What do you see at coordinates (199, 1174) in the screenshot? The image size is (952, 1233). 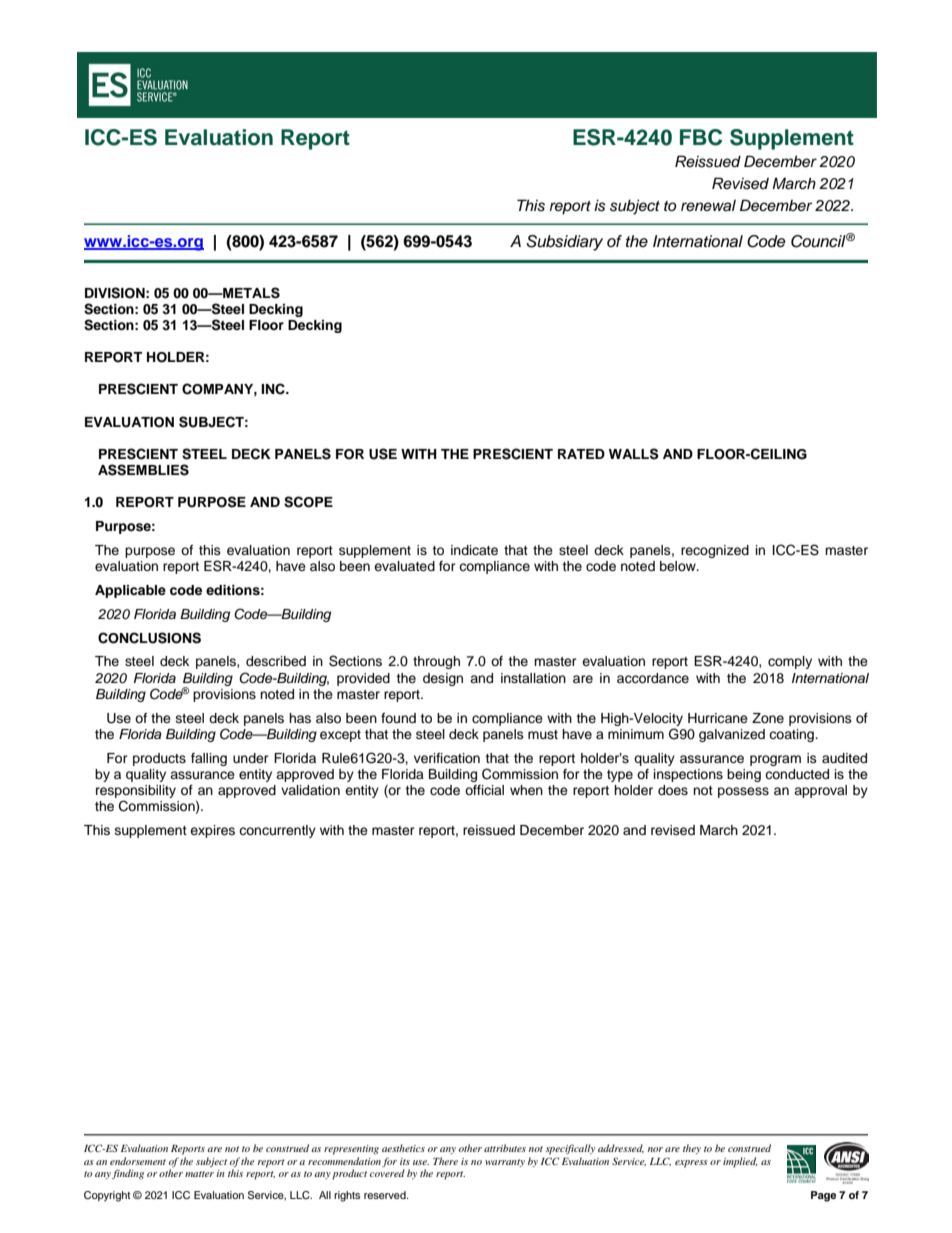 I see `matter` at bounding box center [199, 1174].
